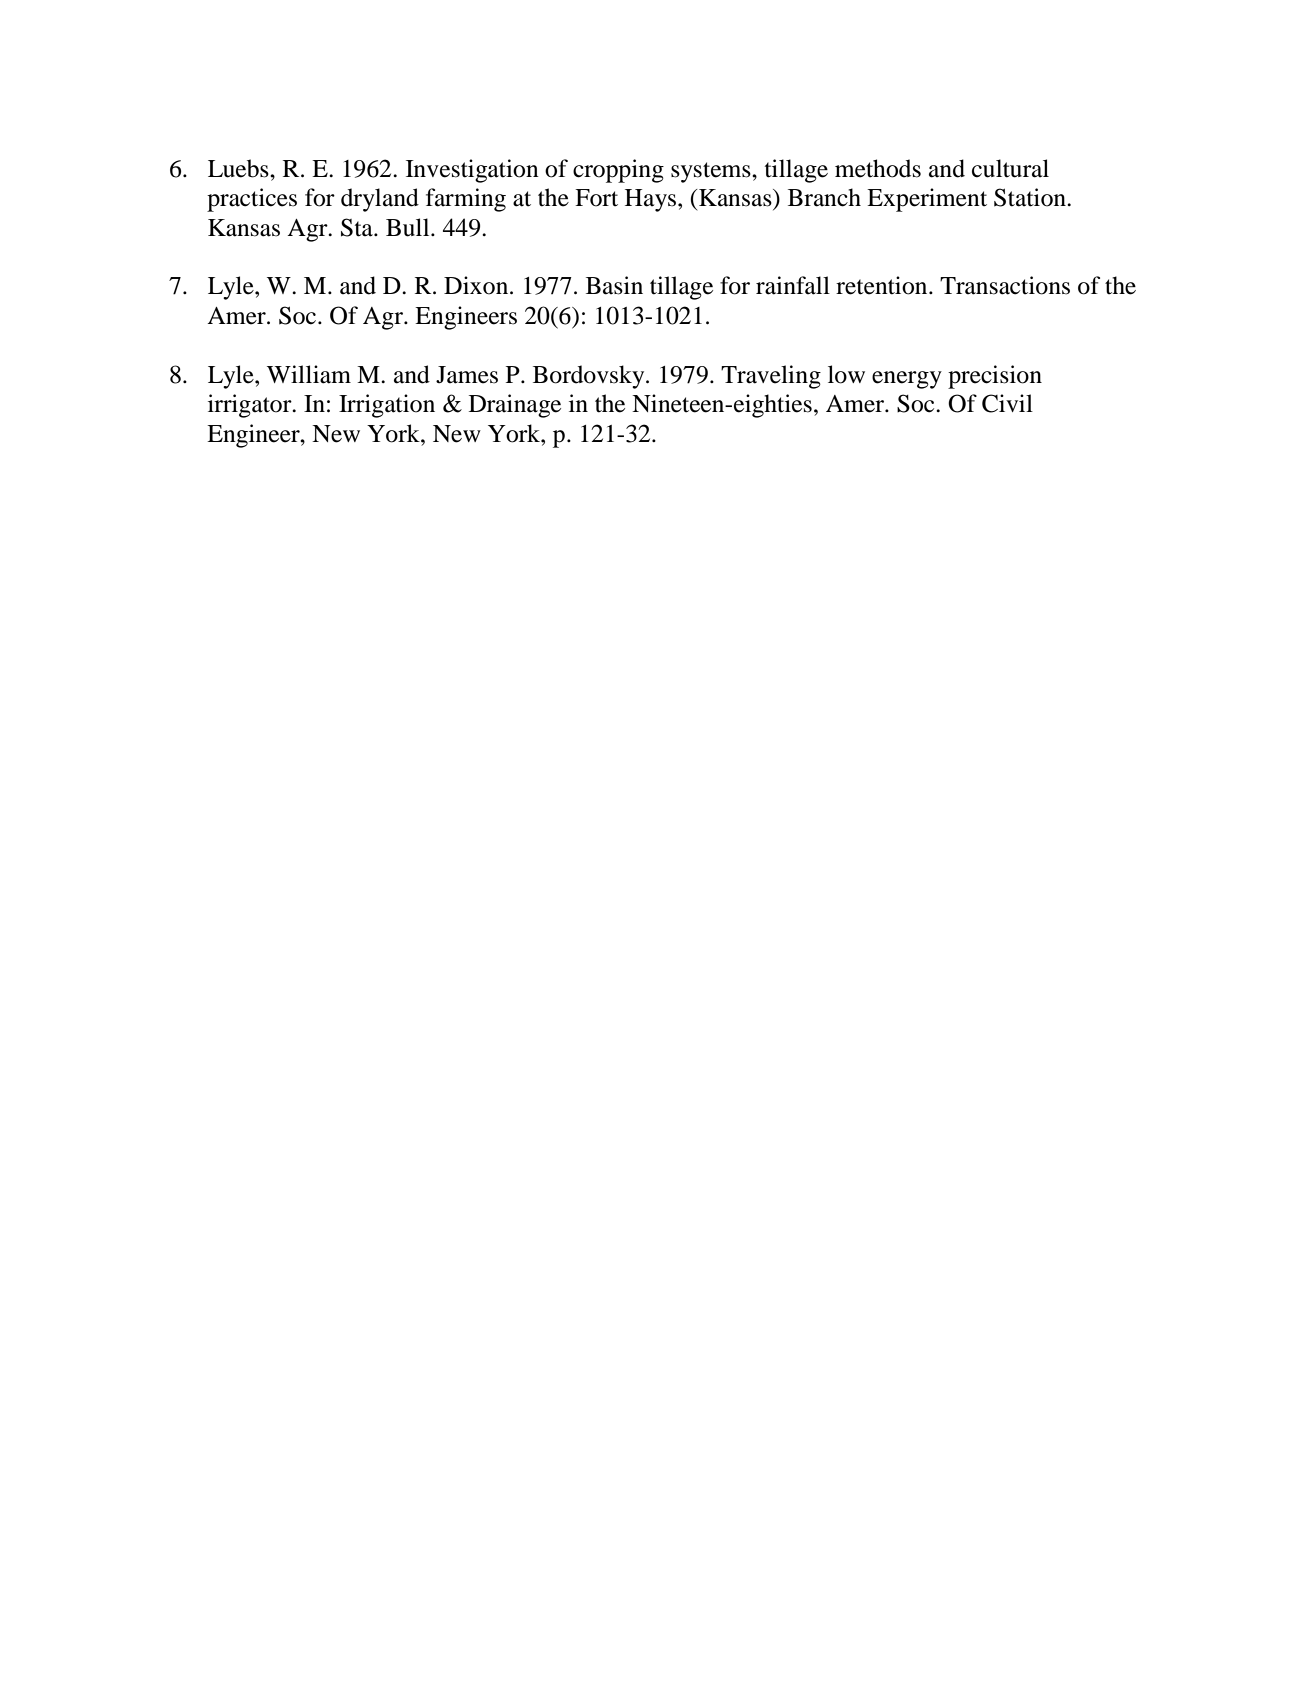  Describe the element at coordinates (793, 285) in the screenshot. I see `rainfall` at that location.
